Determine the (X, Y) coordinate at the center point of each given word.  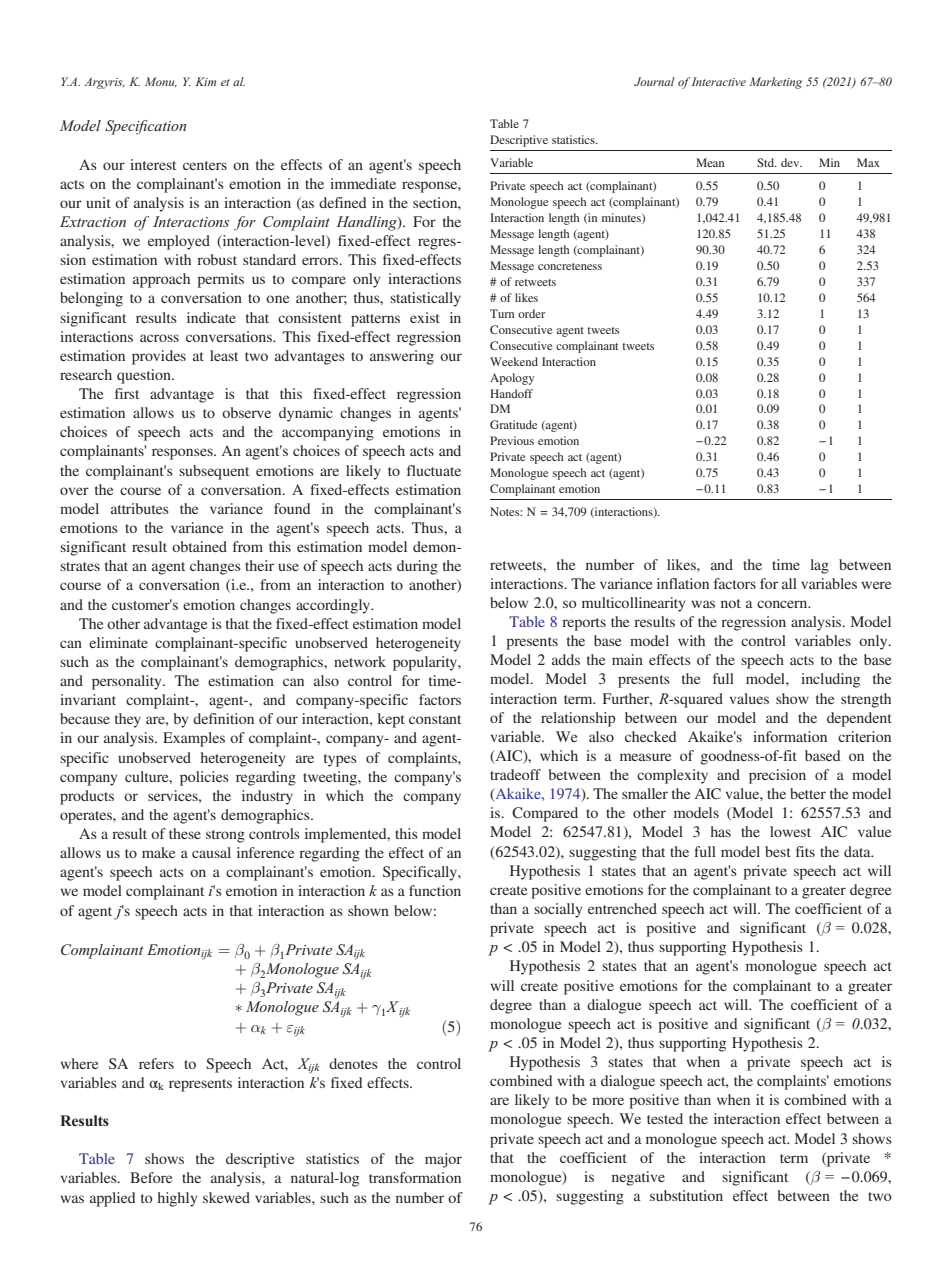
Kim (206, 81)
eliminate (118, 642)
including (830, 680)
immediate (363, 183)
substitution (686, 1195)
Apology (512, 379)
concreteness (570, 266)
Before (151, 1177)
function (435, 890)
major (443, 1160)
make (158, 852)
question (145, 376)
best (778, 851)
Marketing (775, 83)
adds (566, 659)
